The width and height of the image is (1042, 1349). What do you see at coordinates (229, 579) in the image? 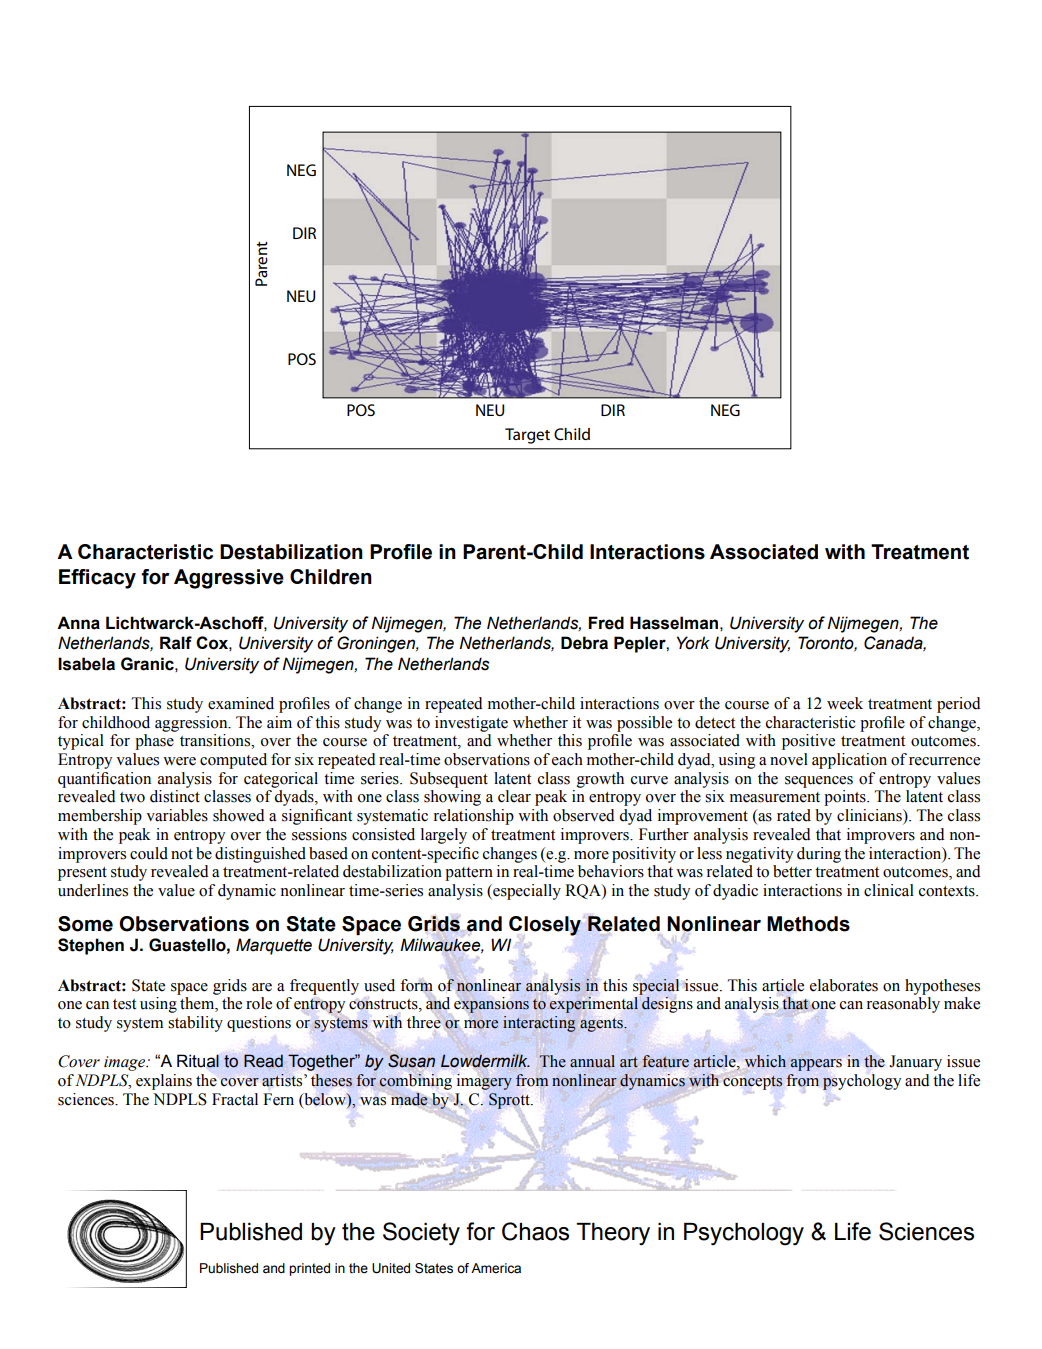
I see `Aggressive` at bounding box center [229, 579].
